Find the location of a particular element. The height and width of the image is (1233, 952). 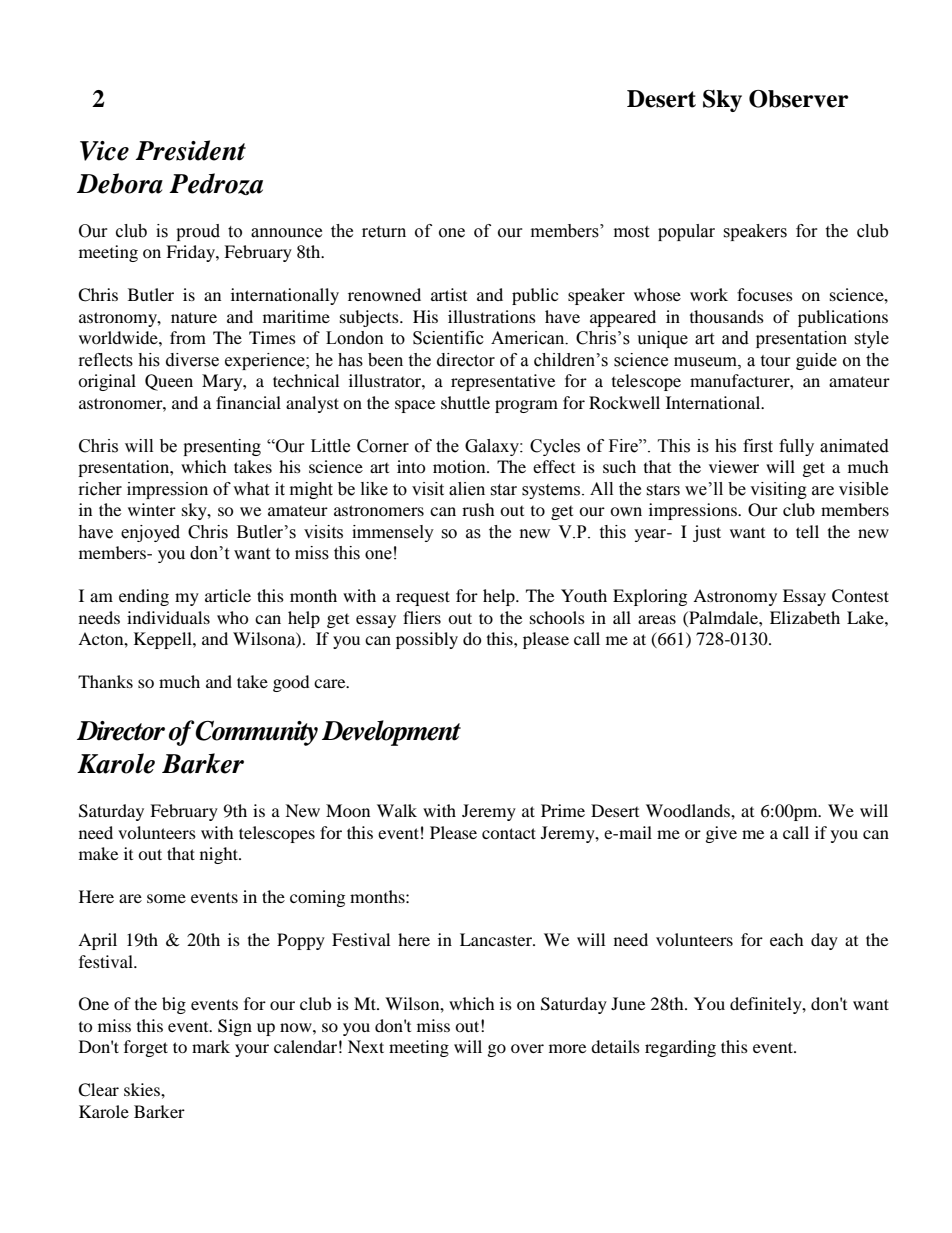

article is located at coordinates (228, 595).
